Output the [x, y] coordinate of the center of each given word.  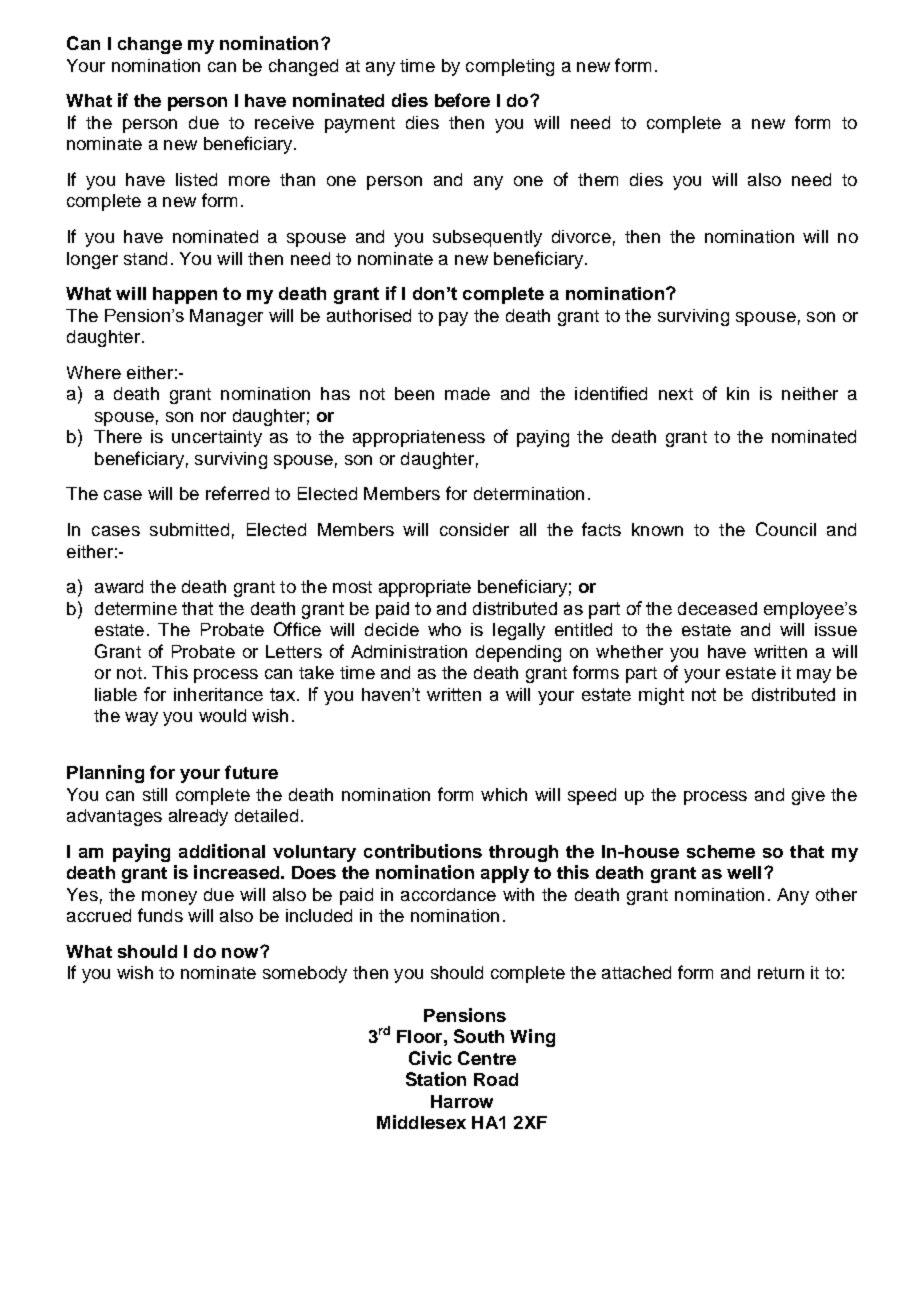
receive [284, 122]
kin [738, 393]
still [155, 794]
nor [213, 417]
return [781, 973]
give [808, 796]
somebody [305, 974]
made [467, 393]
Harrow [462, 1101]
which [504, 794]
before [462, 100]
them [598, 179]
